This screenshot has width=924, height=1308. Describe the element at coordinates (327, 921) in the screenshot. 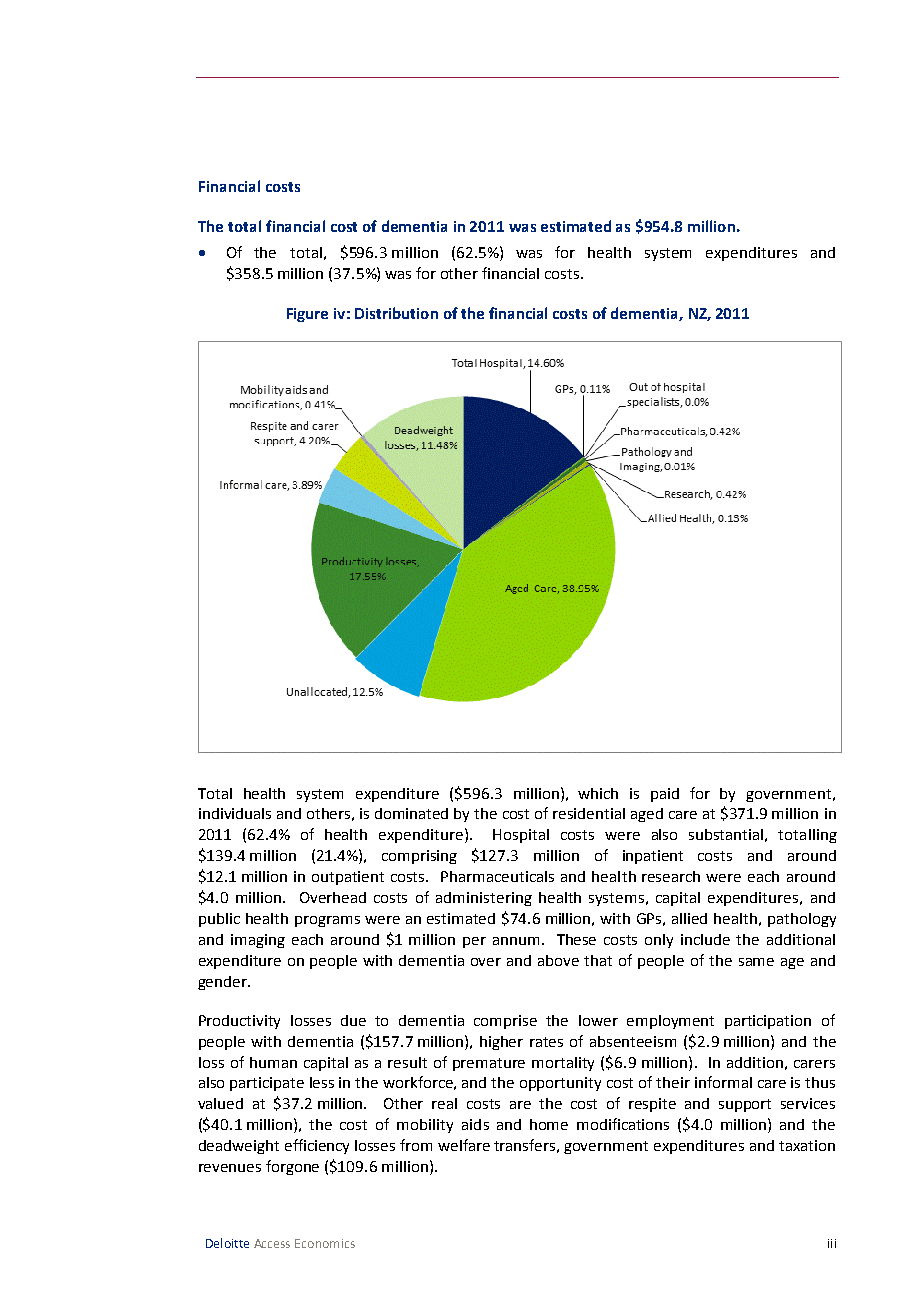

I see `programs` at that location.
